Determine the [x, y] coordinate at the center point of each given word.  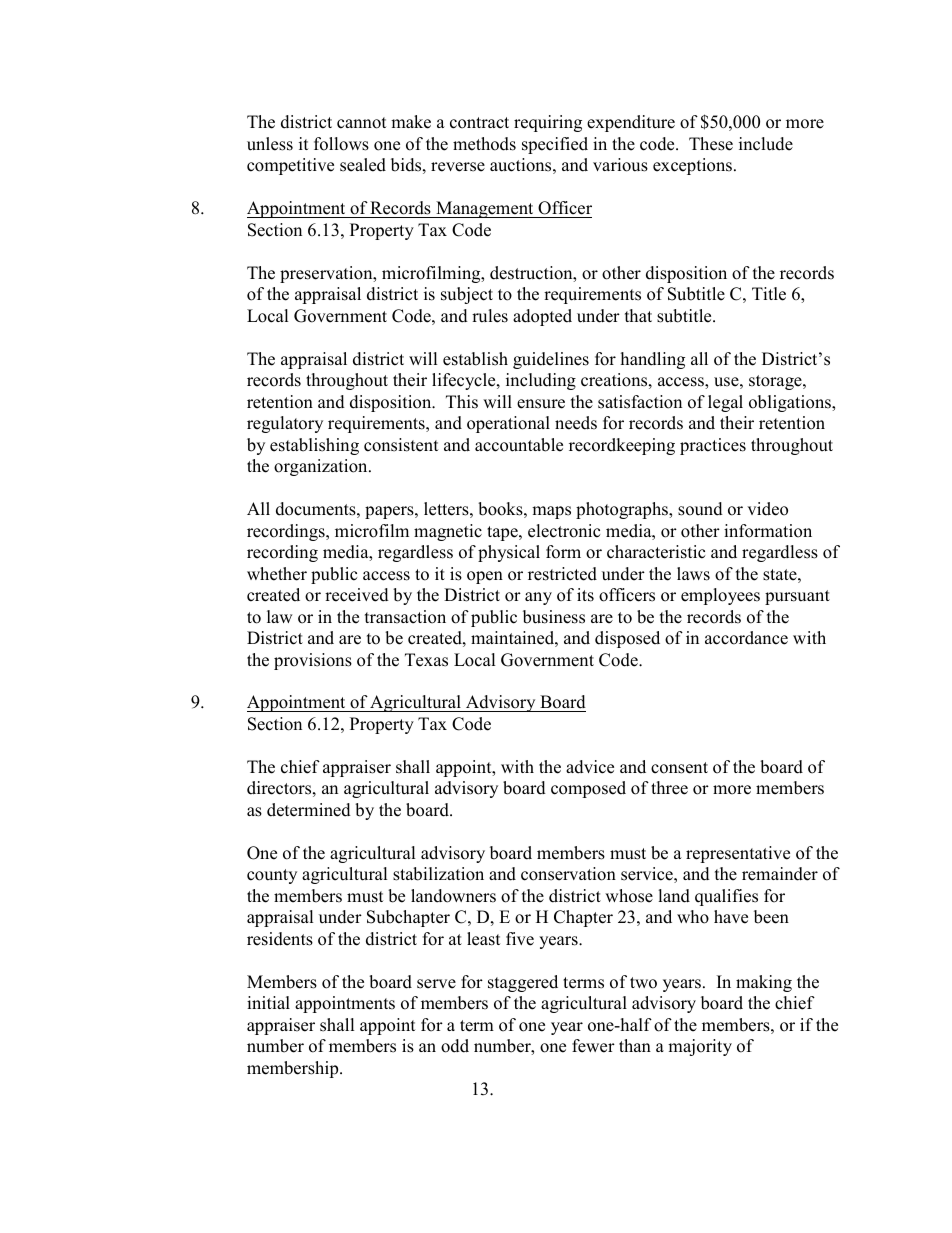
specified [555, 145]
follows [341, 144]
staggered [523, 983]
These [711, 144]
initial [268, 1002]
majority [700, 1047]
